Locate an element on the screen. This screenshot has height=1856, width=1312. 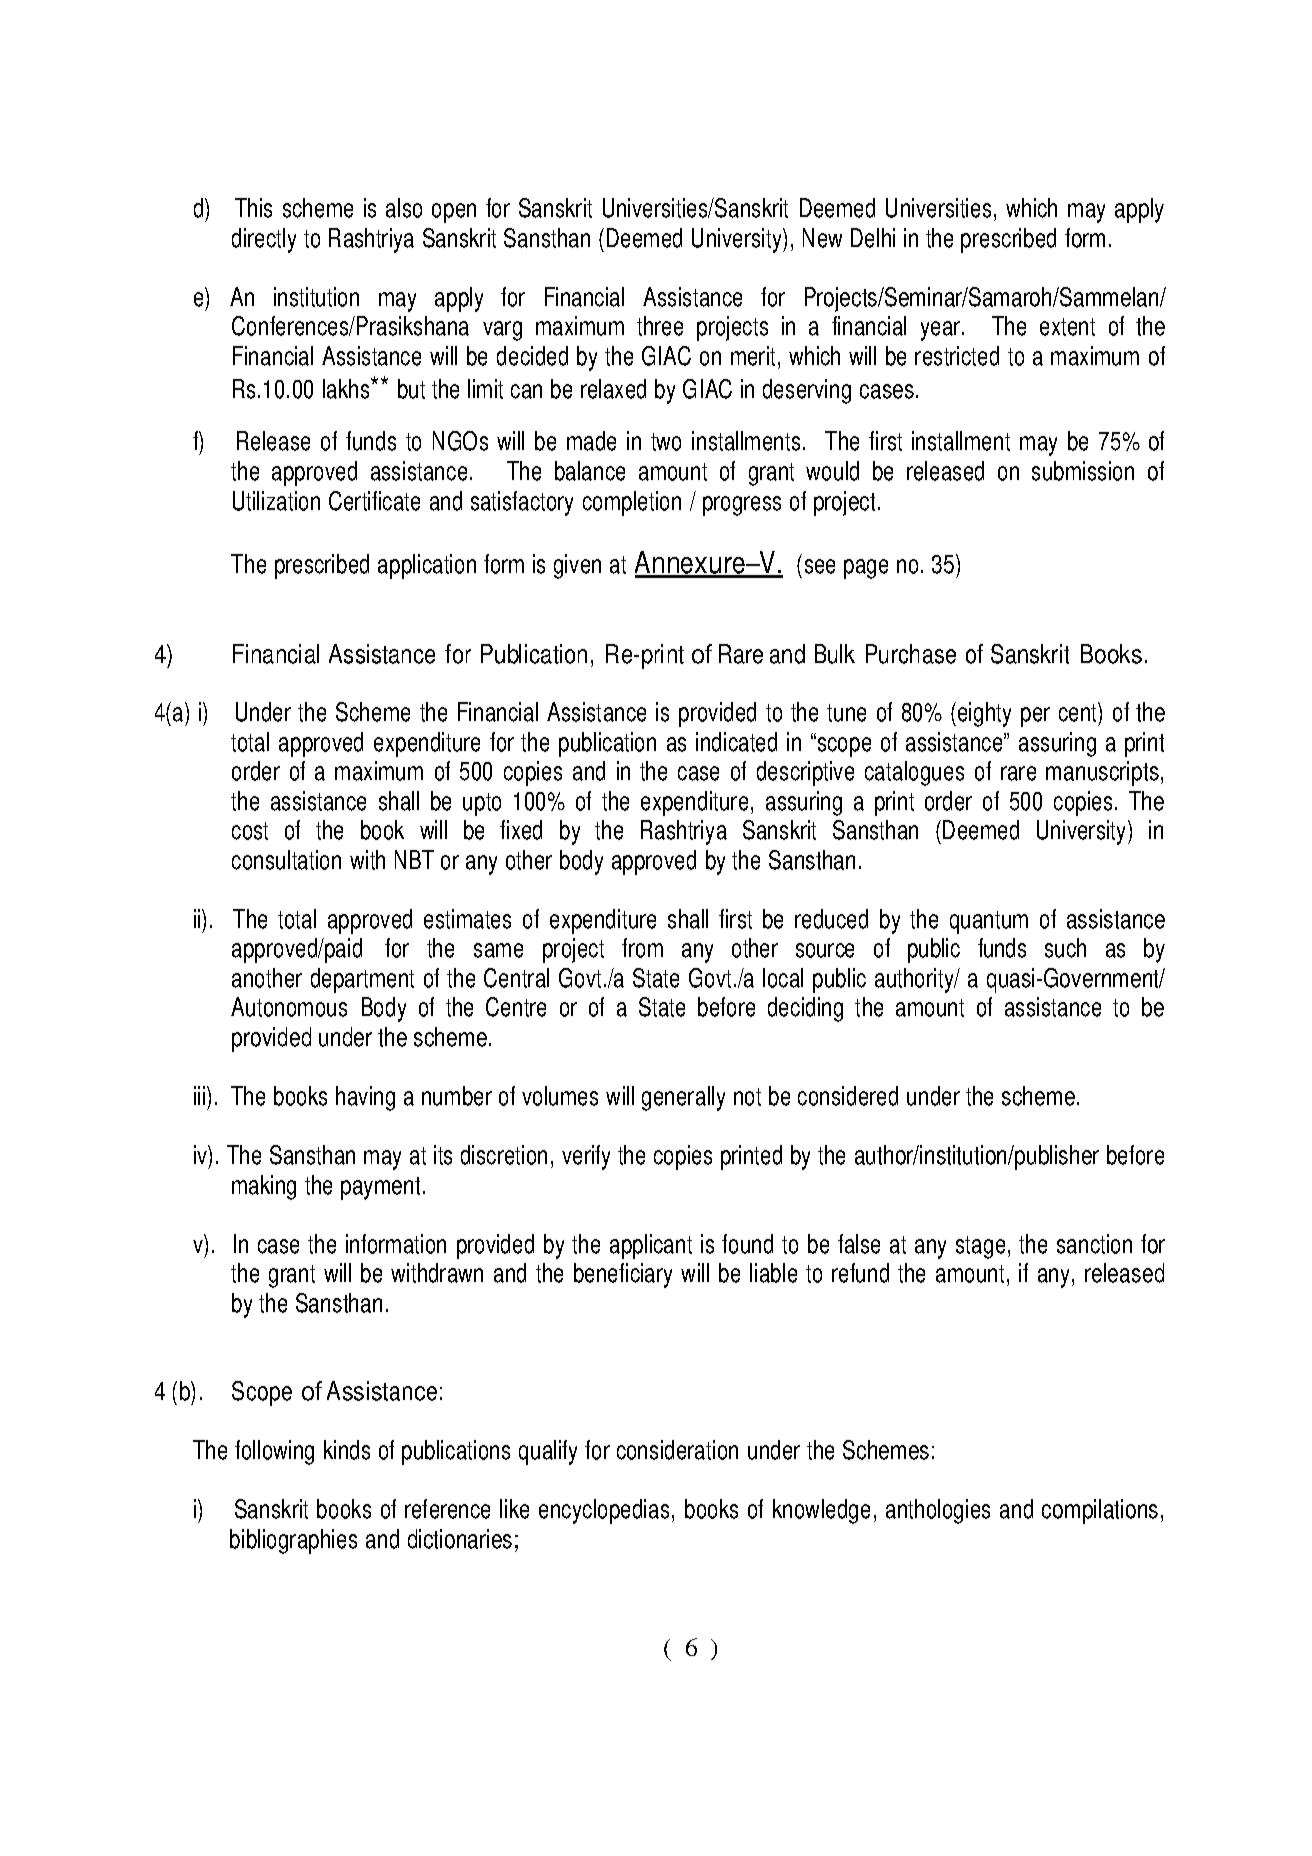
bibliographies is located at coordinates (293, 1541).
